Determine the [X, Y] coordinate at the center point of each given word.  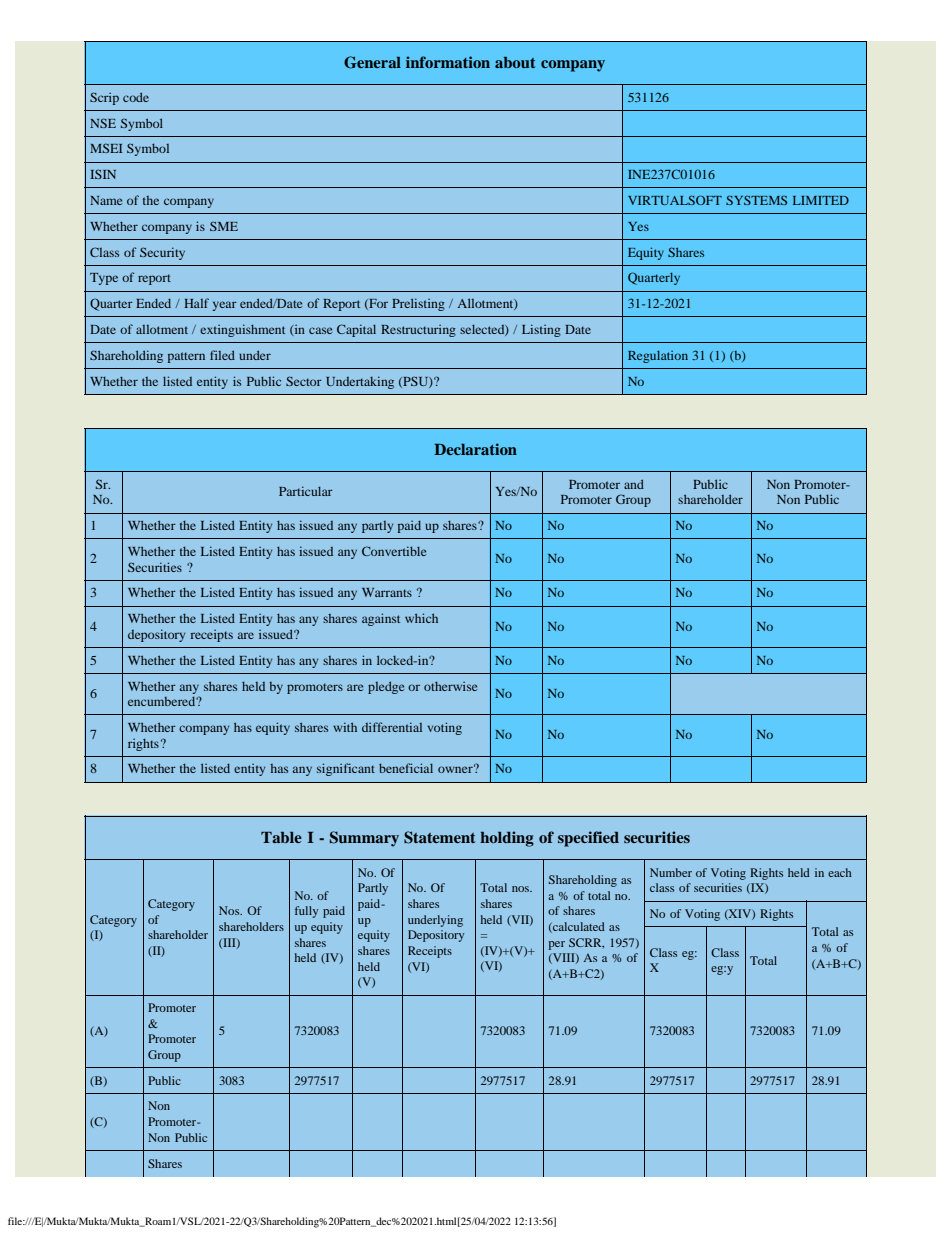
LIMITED [821, 200]
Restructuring [418, 331]
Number [671, 872]
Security [162, 253]
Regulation [658, 357]
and [634, 484]
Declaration [475, 449]
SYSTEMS [756, 200]
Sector [304, 381]
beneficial [406, 768]
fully [306, 912]
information [448, 62]
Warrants [387, 592]
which [421, 618]
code [136, 97]
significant [346, 769]
